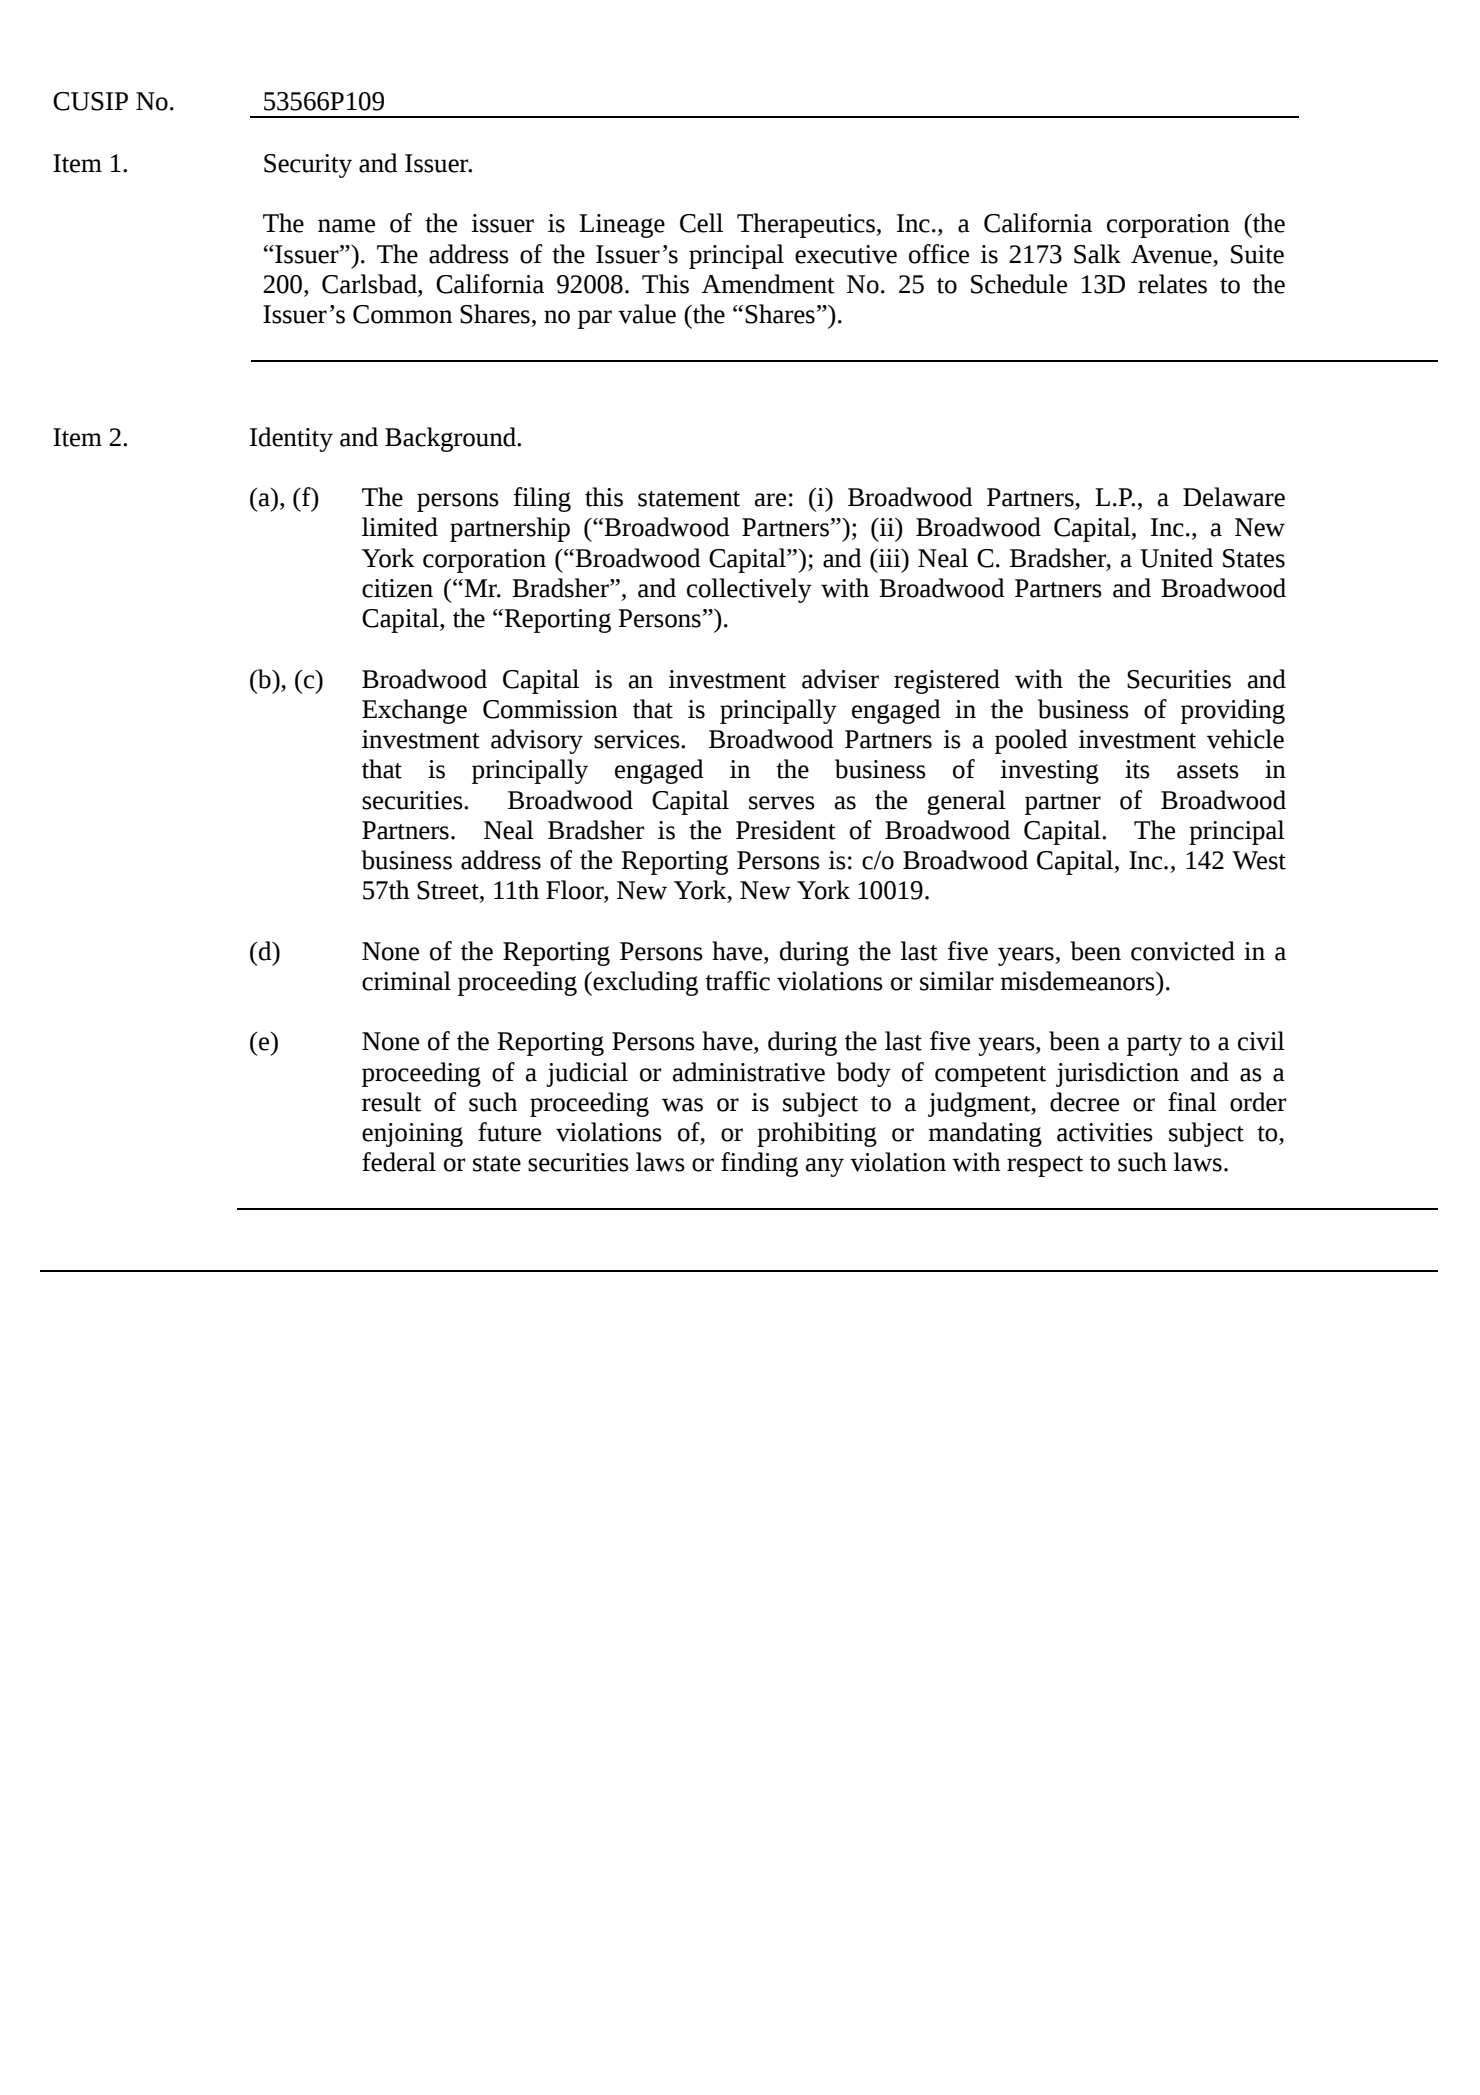  I want to click on Delaware, so click(1234, 497).
